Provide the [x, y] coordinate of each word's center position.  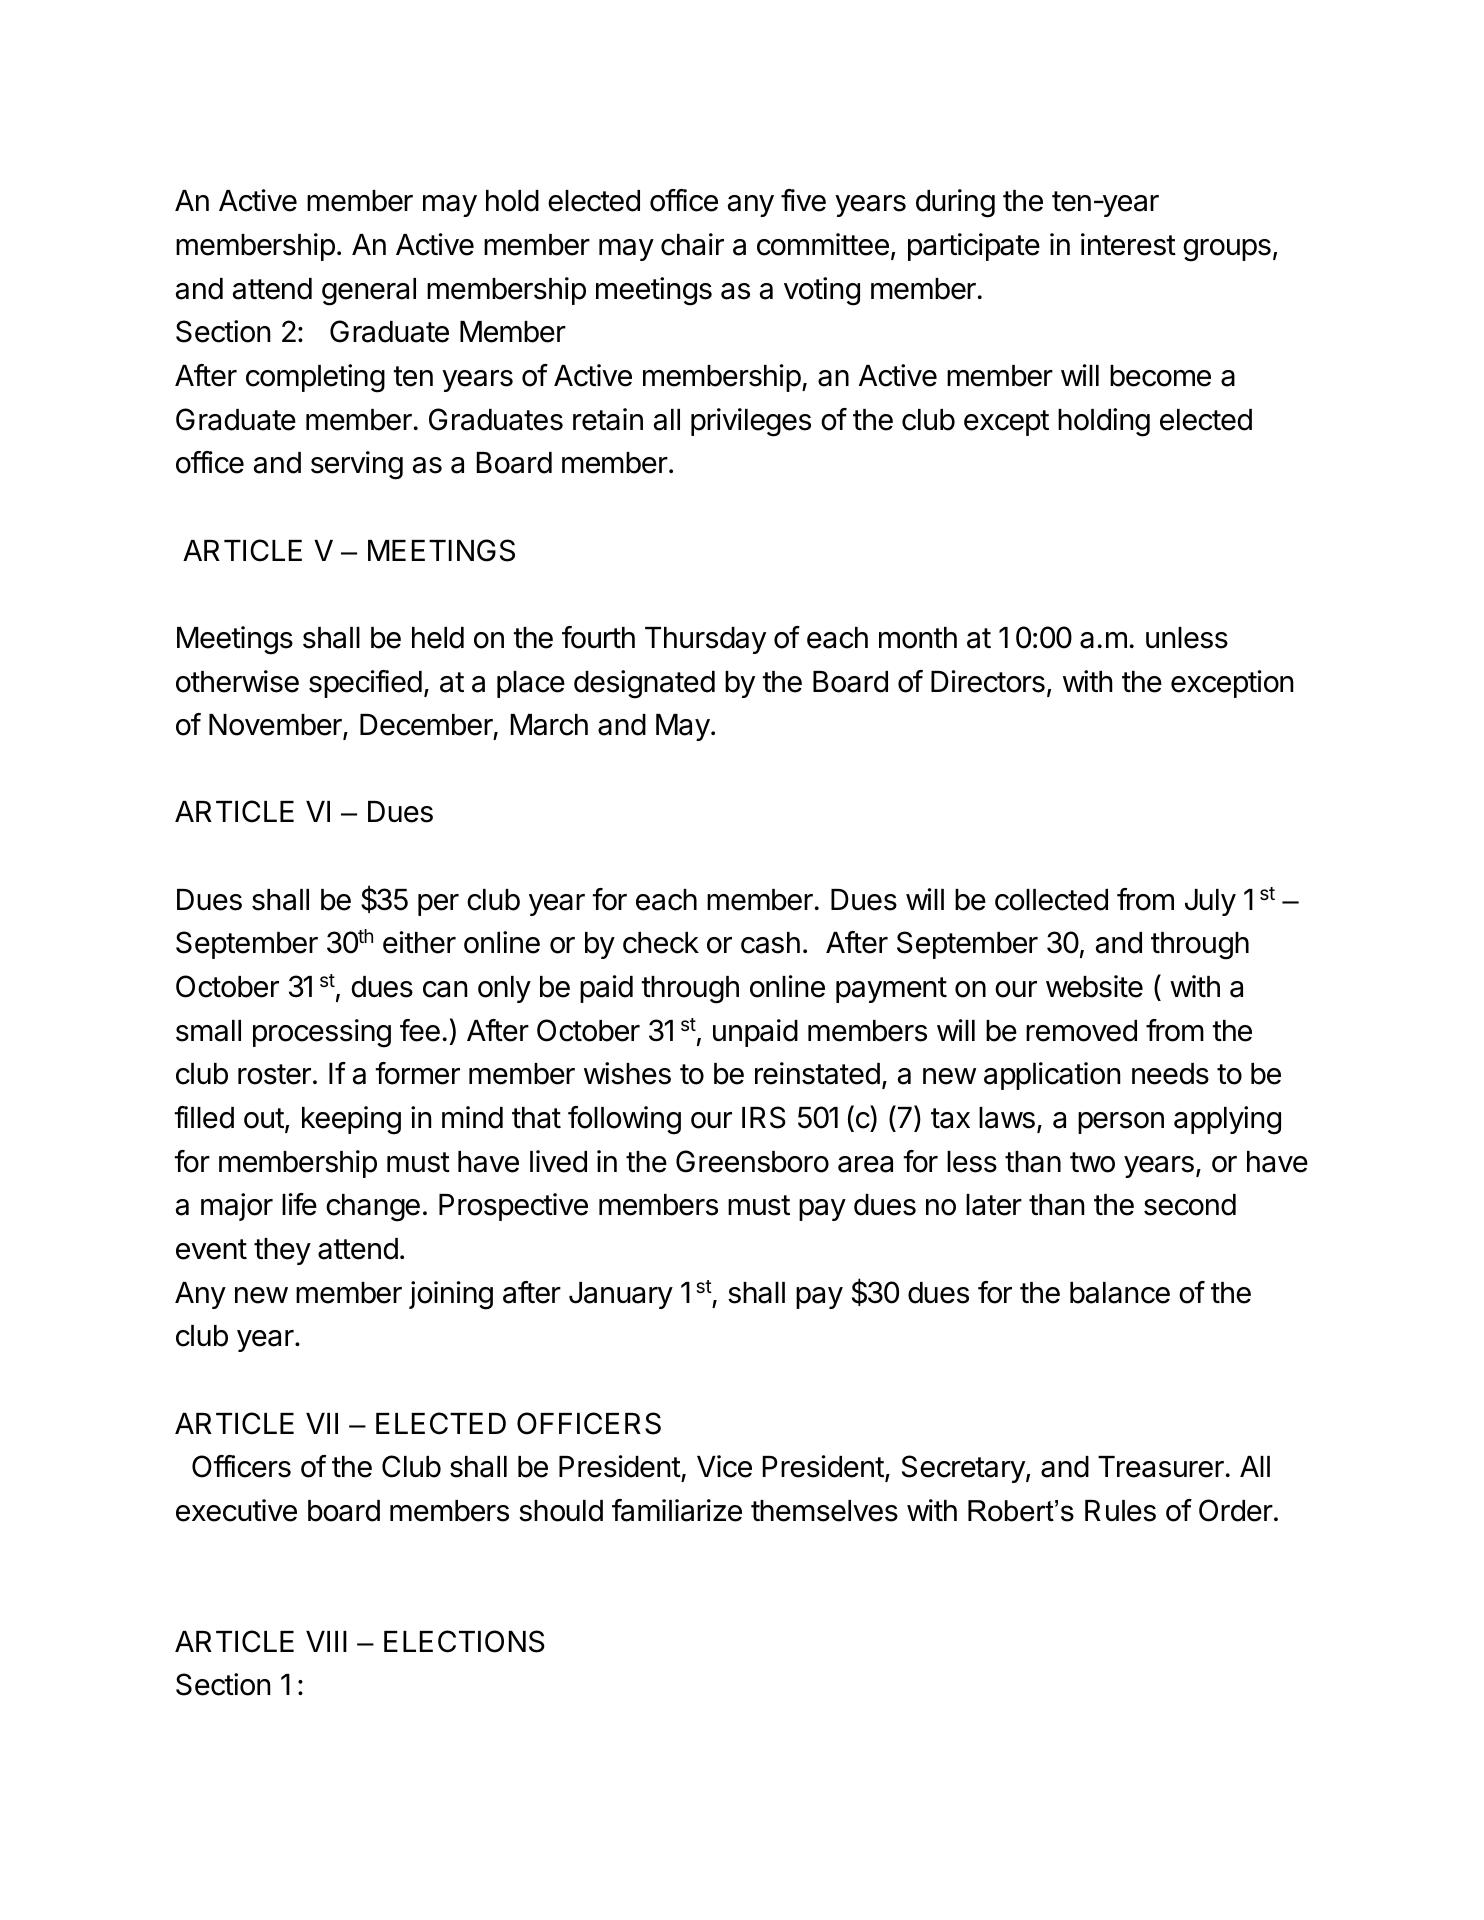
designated [644, 684]
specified [365, 684]
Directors [988, 681]
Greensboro [752, 1161]
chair [692, 244]
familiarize [677, 1510]
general [369, 292]
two [1092, 1162]
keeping [351, 1120]
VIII [326, 1641]
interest [1128, 244]
